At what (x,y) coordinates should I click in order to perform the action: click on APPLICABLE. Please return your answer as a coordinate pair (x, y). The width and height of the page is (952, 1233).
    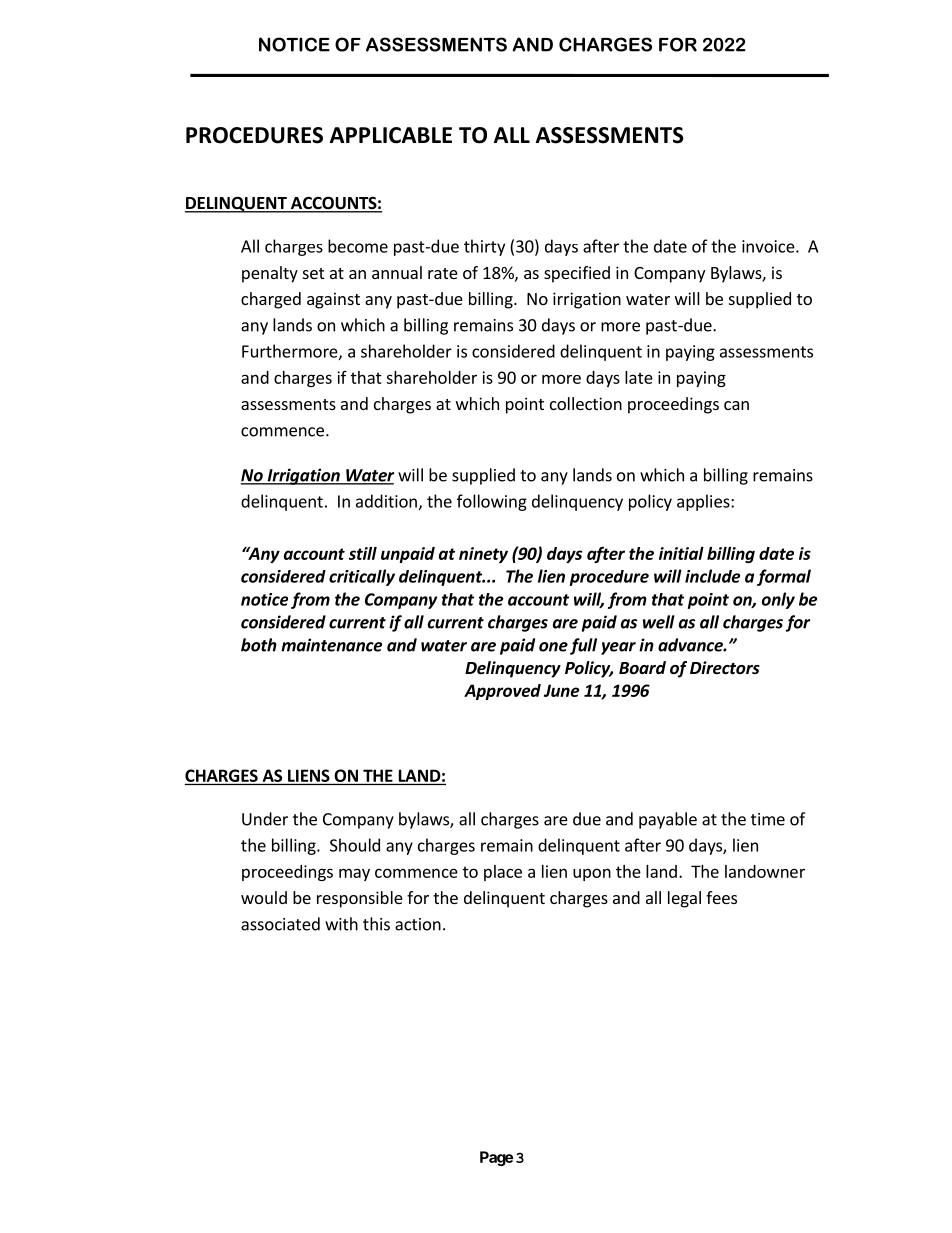
    Looking at the image, I should click on (391, 135).
